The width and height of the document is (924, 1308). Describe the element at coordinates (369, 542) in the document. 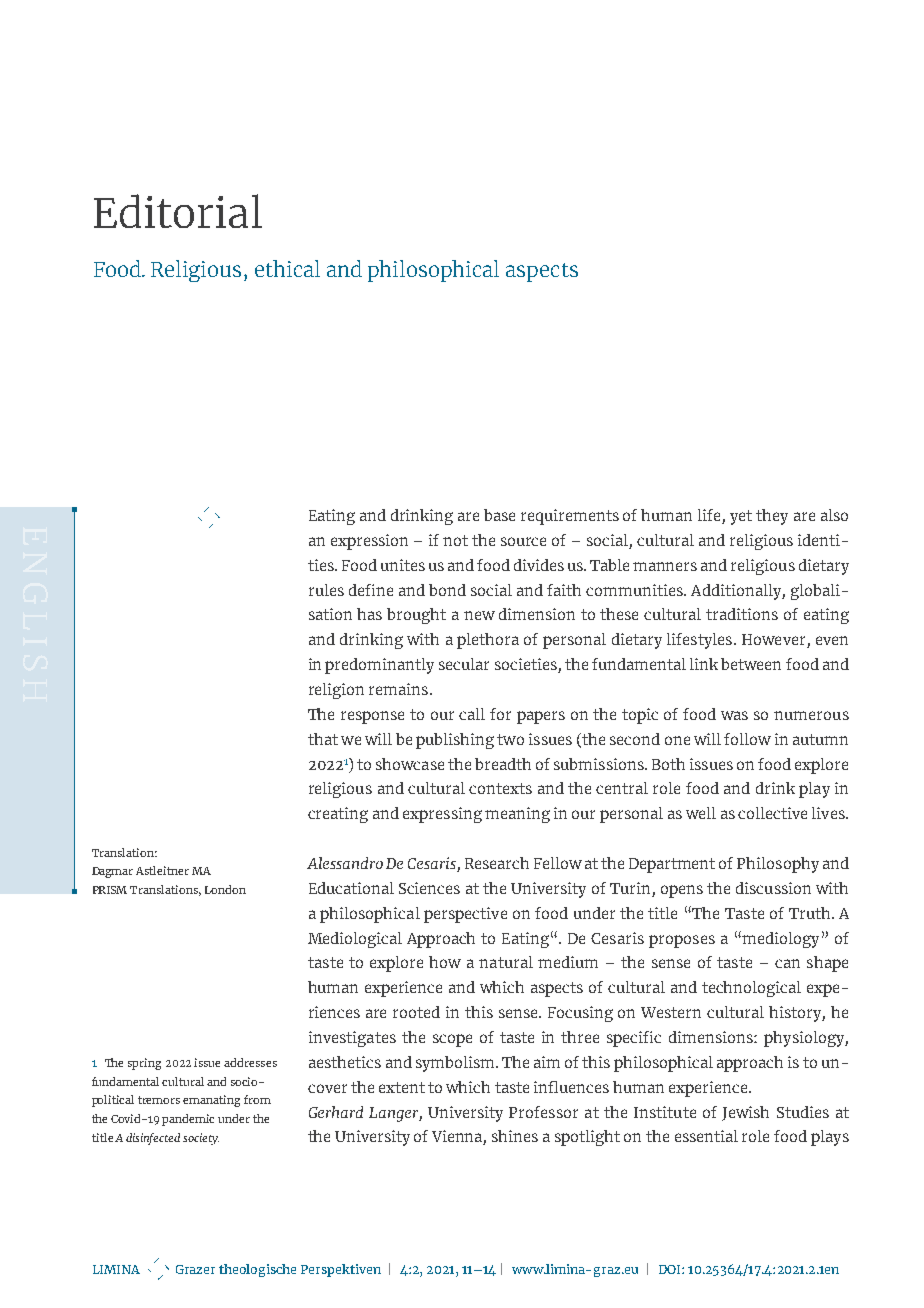

I see `expression` at that location.
